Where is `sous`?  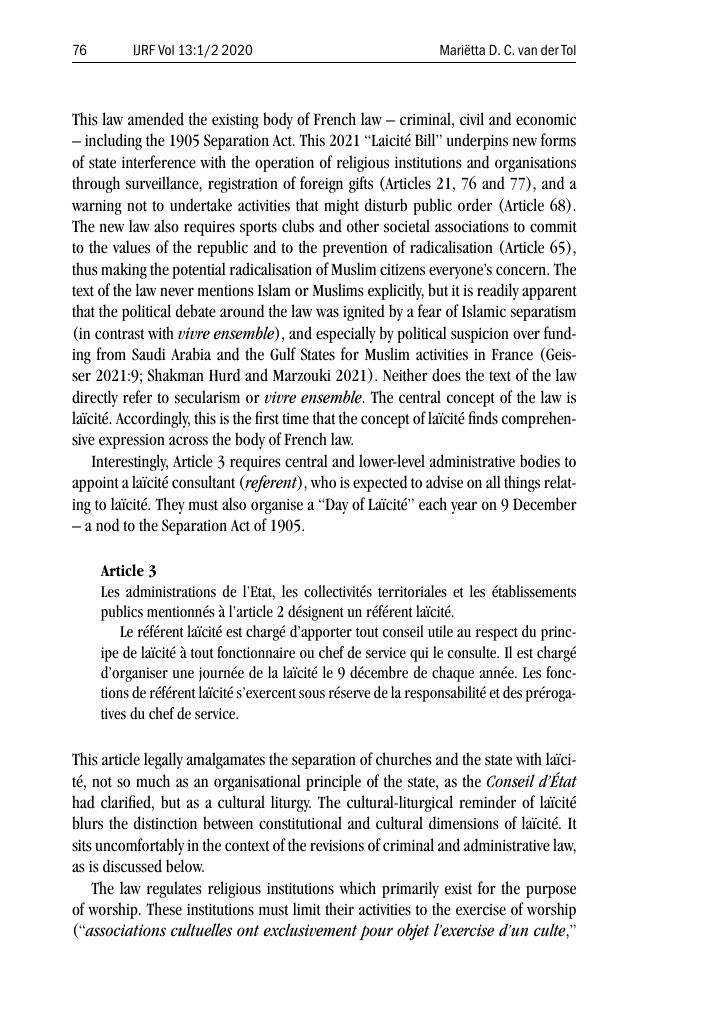
sous is located at coordinates (312, 694).
